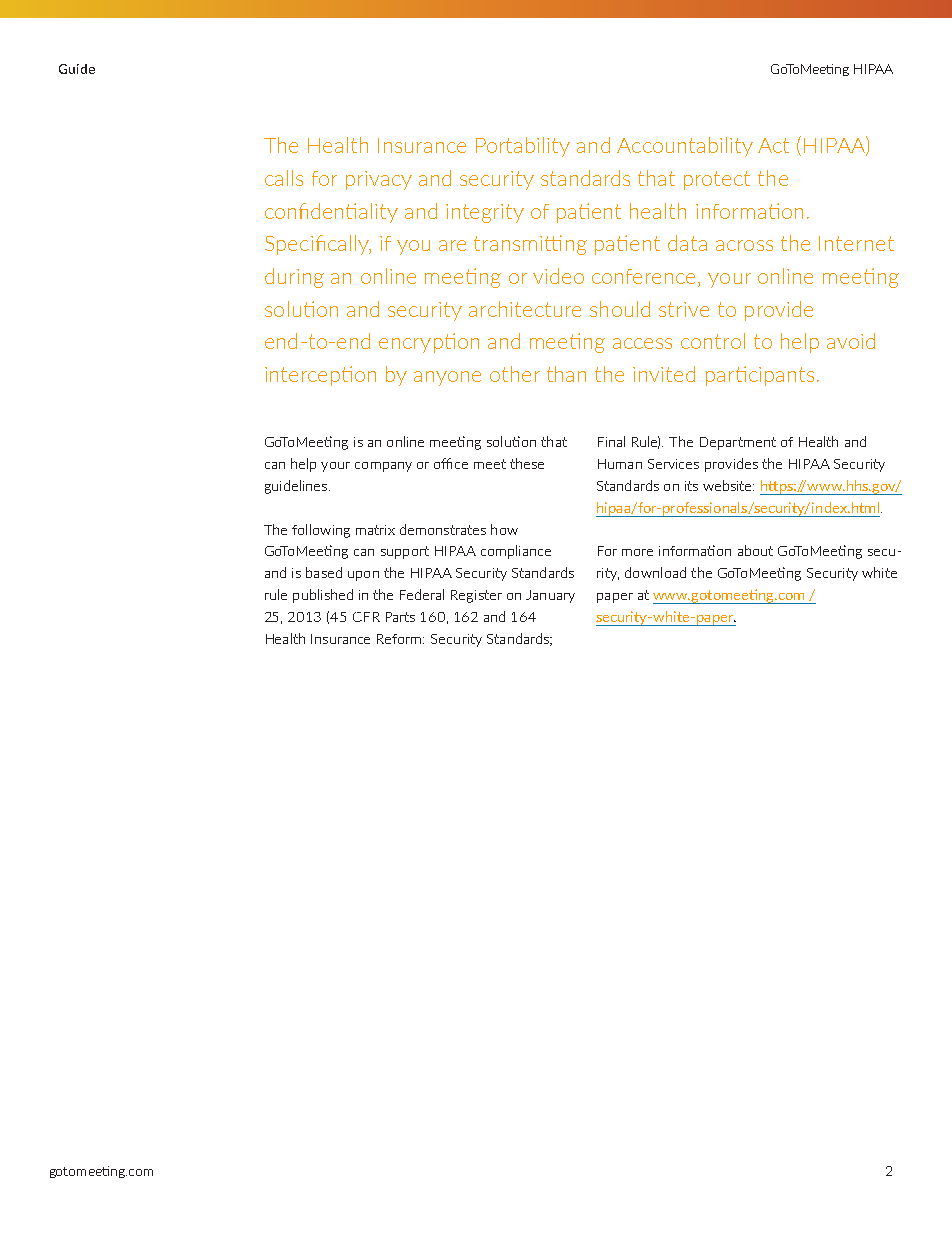 This screenshot has width=952, height=1233. Describe the element at coordinates (760, 376) in the screenshot. I see `participants` at that location.
